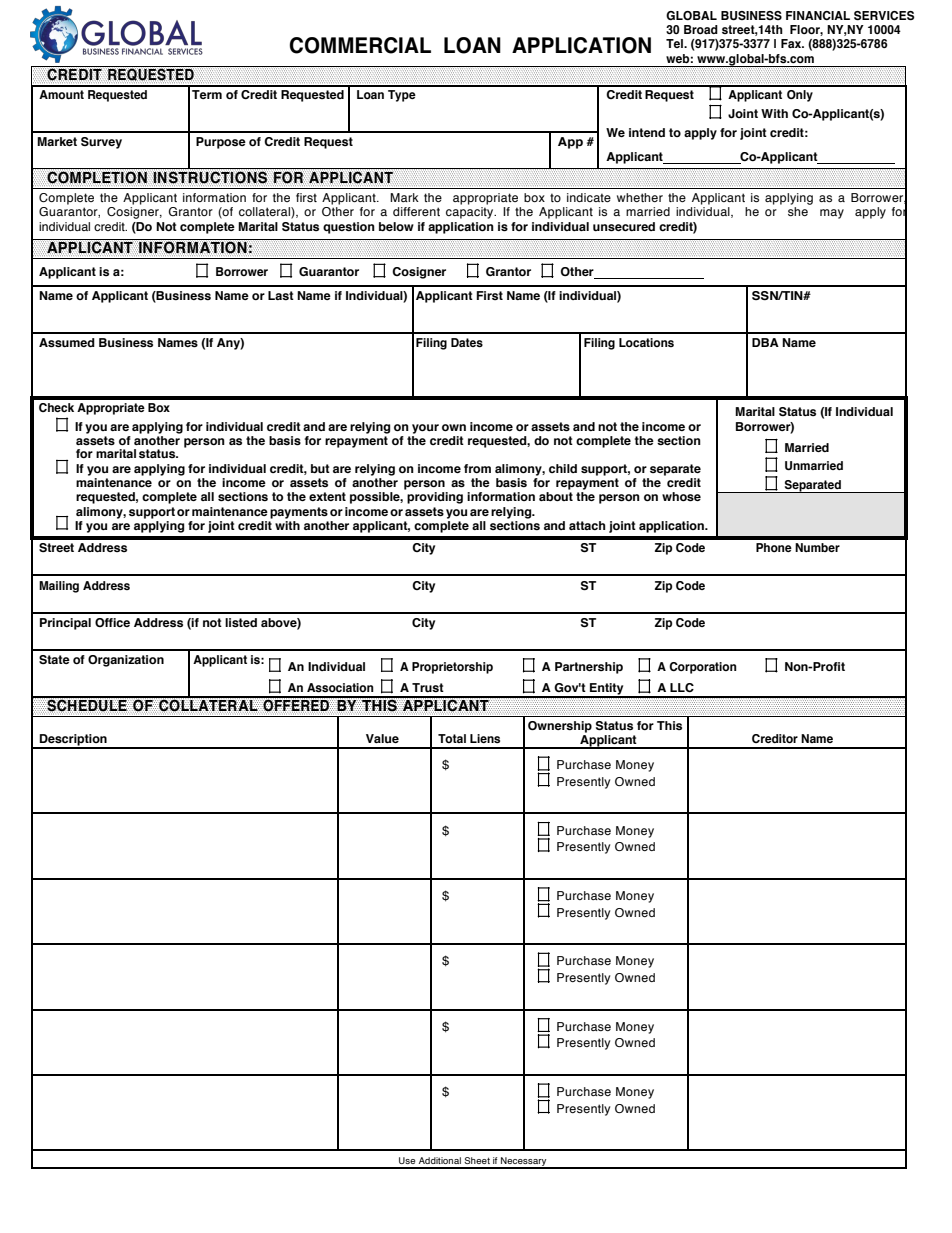 This image has height=1233, width=952. I want to click on Phone, so click(774, 547).
